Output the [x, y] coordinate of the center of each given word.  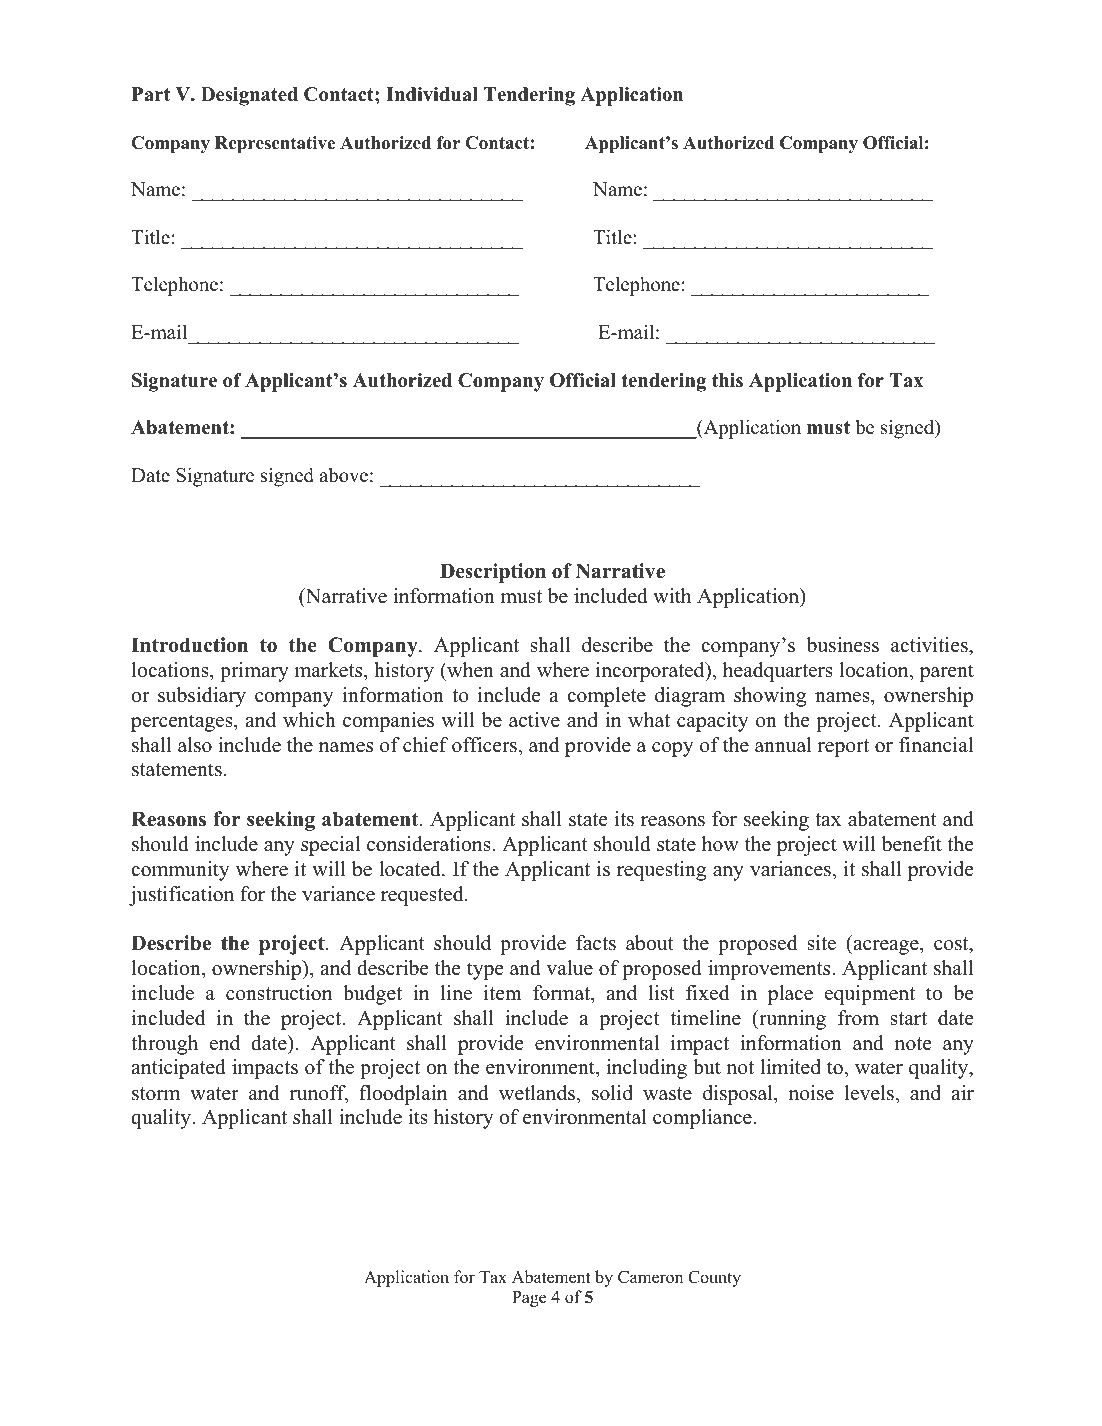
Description [493, 573]
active [534, 720]
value [569, 968]
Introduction [189, 645]
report [843, 748]
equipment [870, 995]
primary [254, 672]
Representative [275, 144]
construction [279, 993]
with [672, 595]
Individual [432, 94]
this [727, 380]
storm [156, 1094]
